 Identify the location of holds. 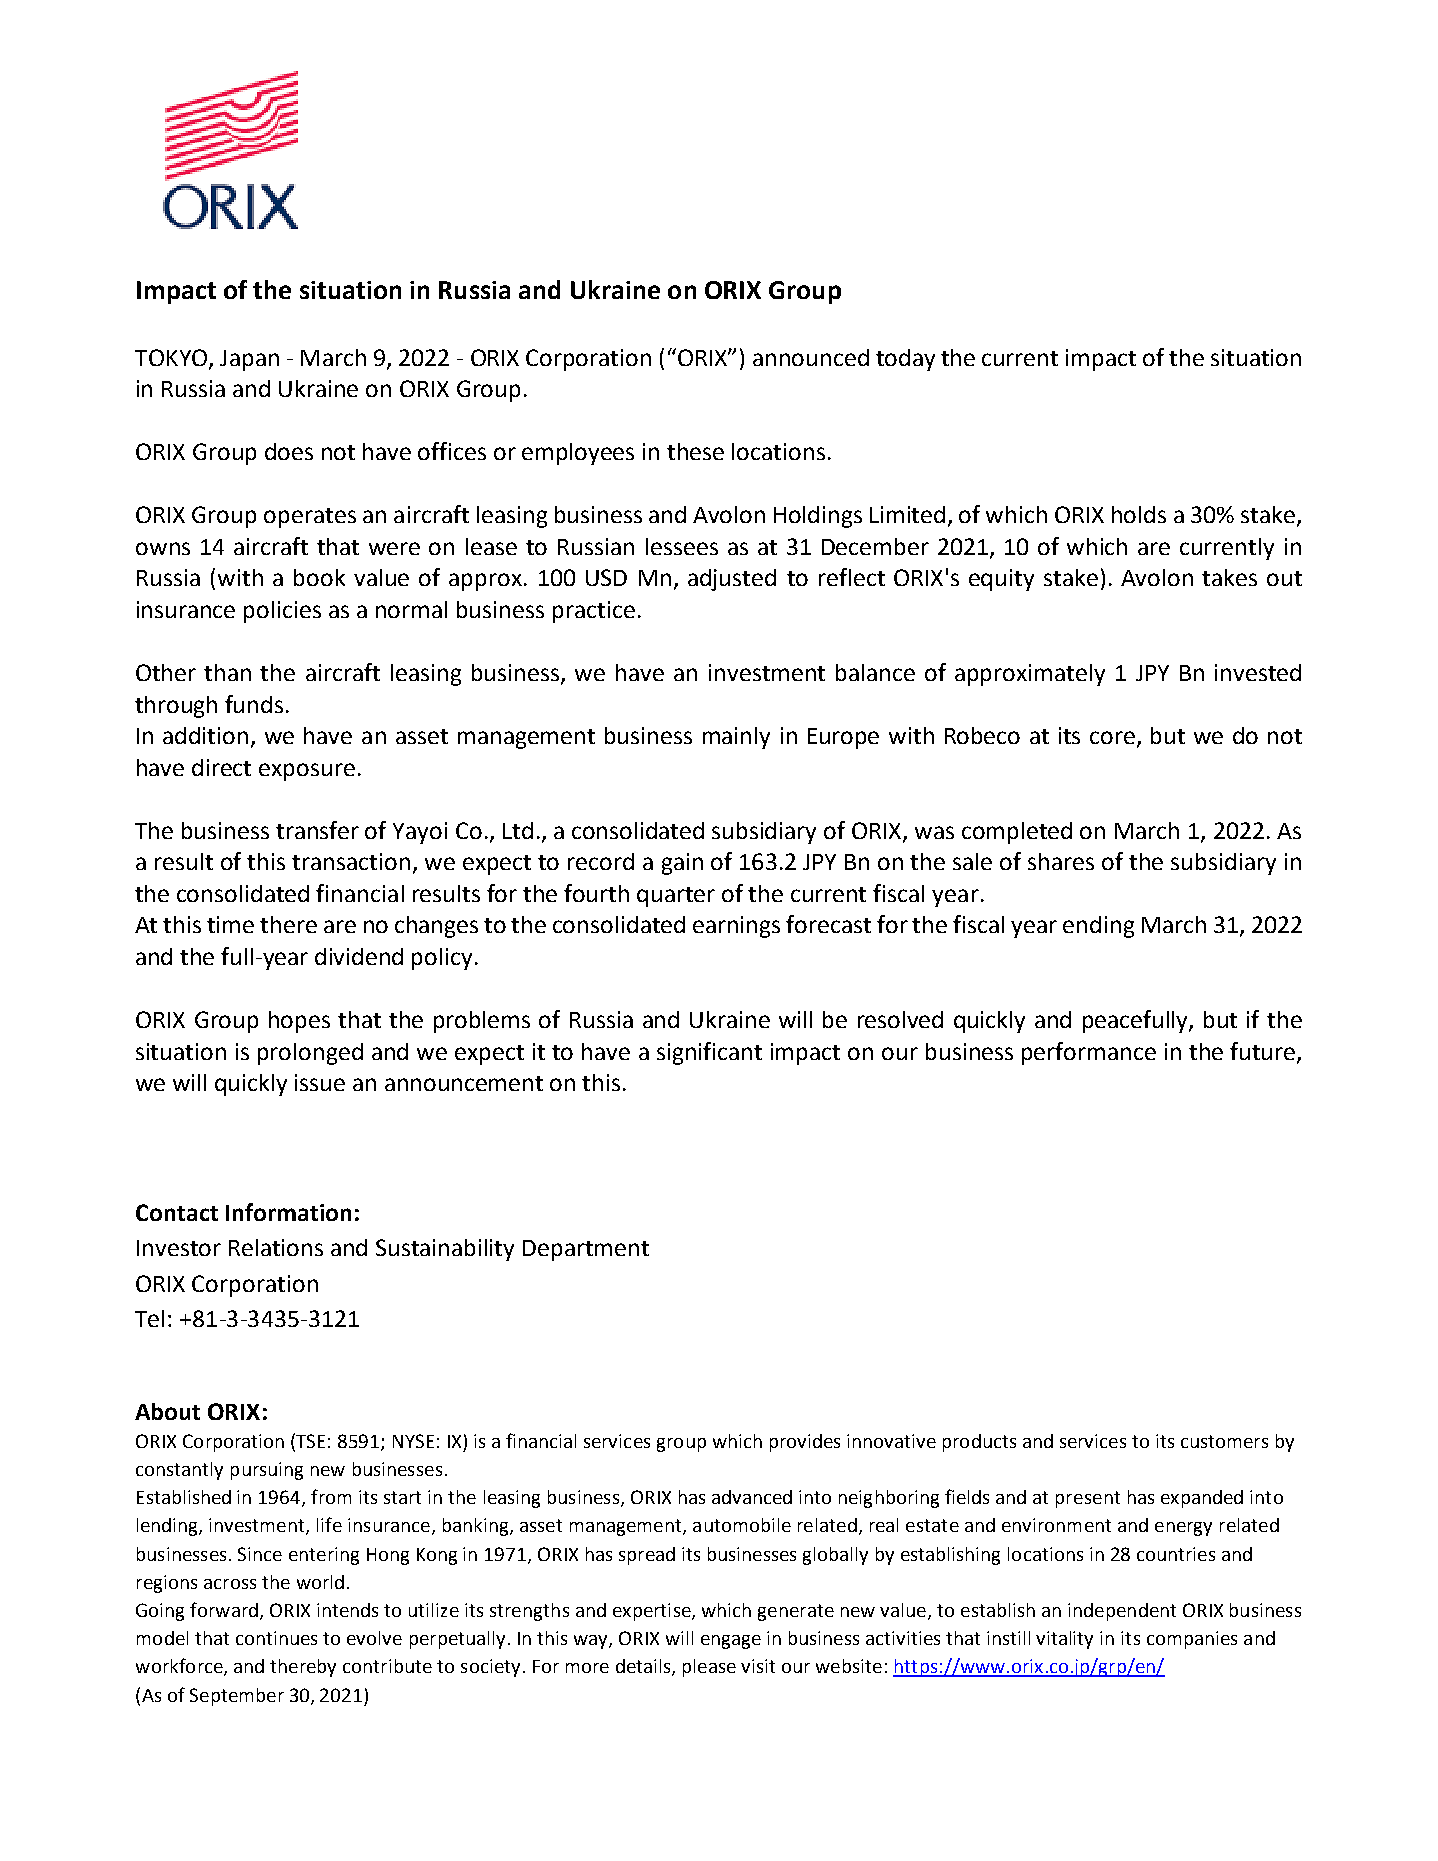
(1139, 514).
